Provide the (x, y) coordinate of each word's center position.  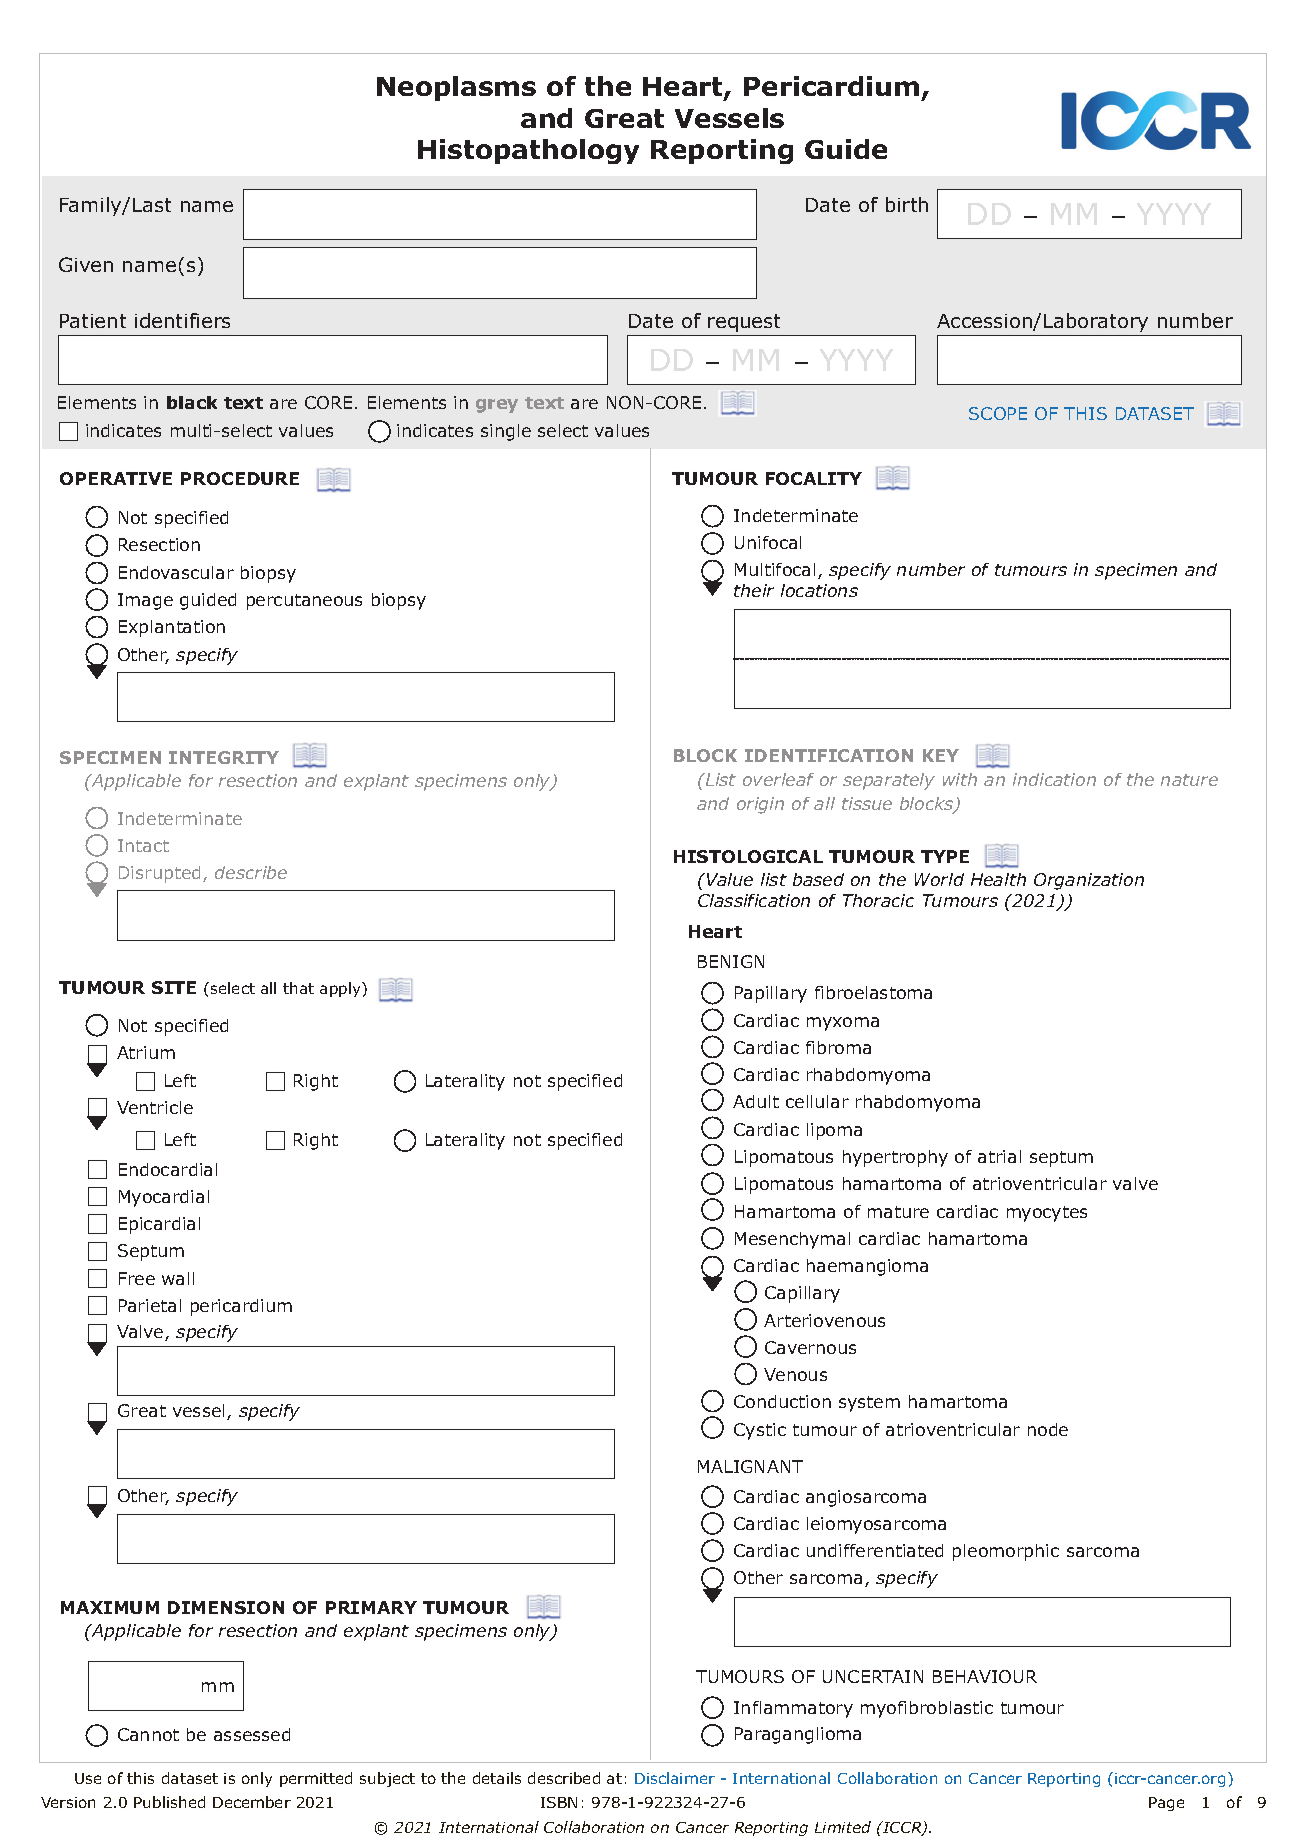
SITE (174, 987)
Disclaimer (675, 1778)
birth (907, 204)
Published (169, 1802)
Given (86, 264)
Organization (1089, 881)
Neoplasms (456, 88)
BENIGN (731, 961)
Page (1166, 1804)
